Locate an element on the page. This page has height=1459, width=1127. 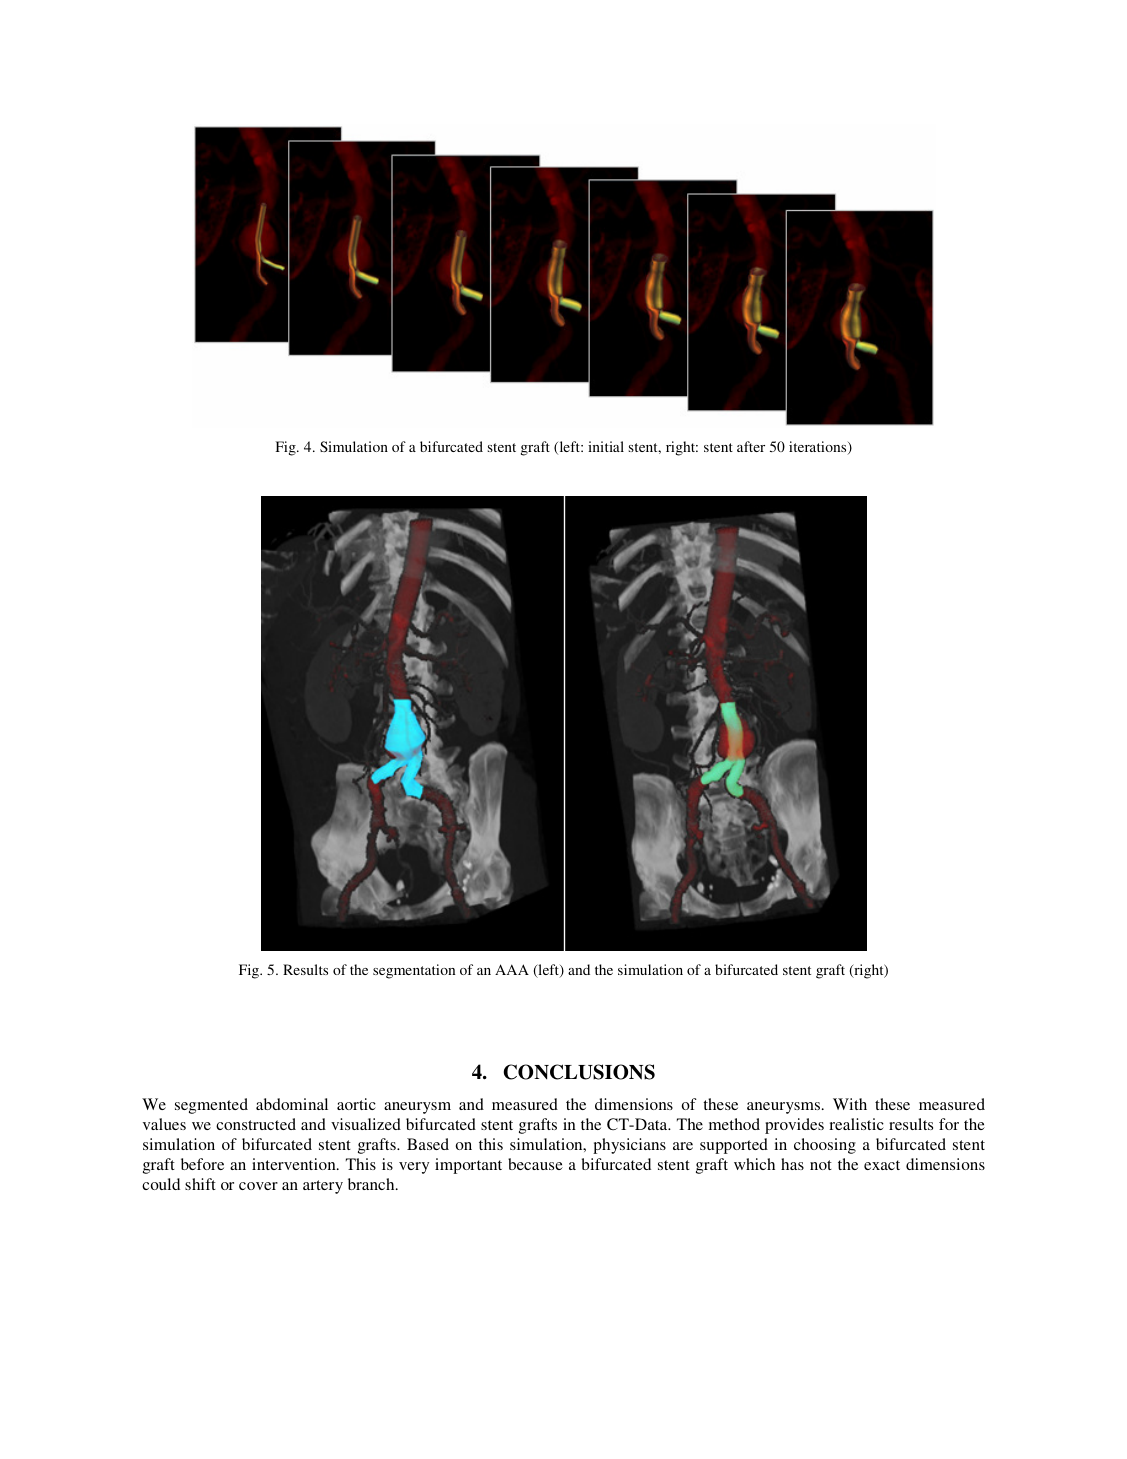
cover is located at coordinates (258, 1186).
